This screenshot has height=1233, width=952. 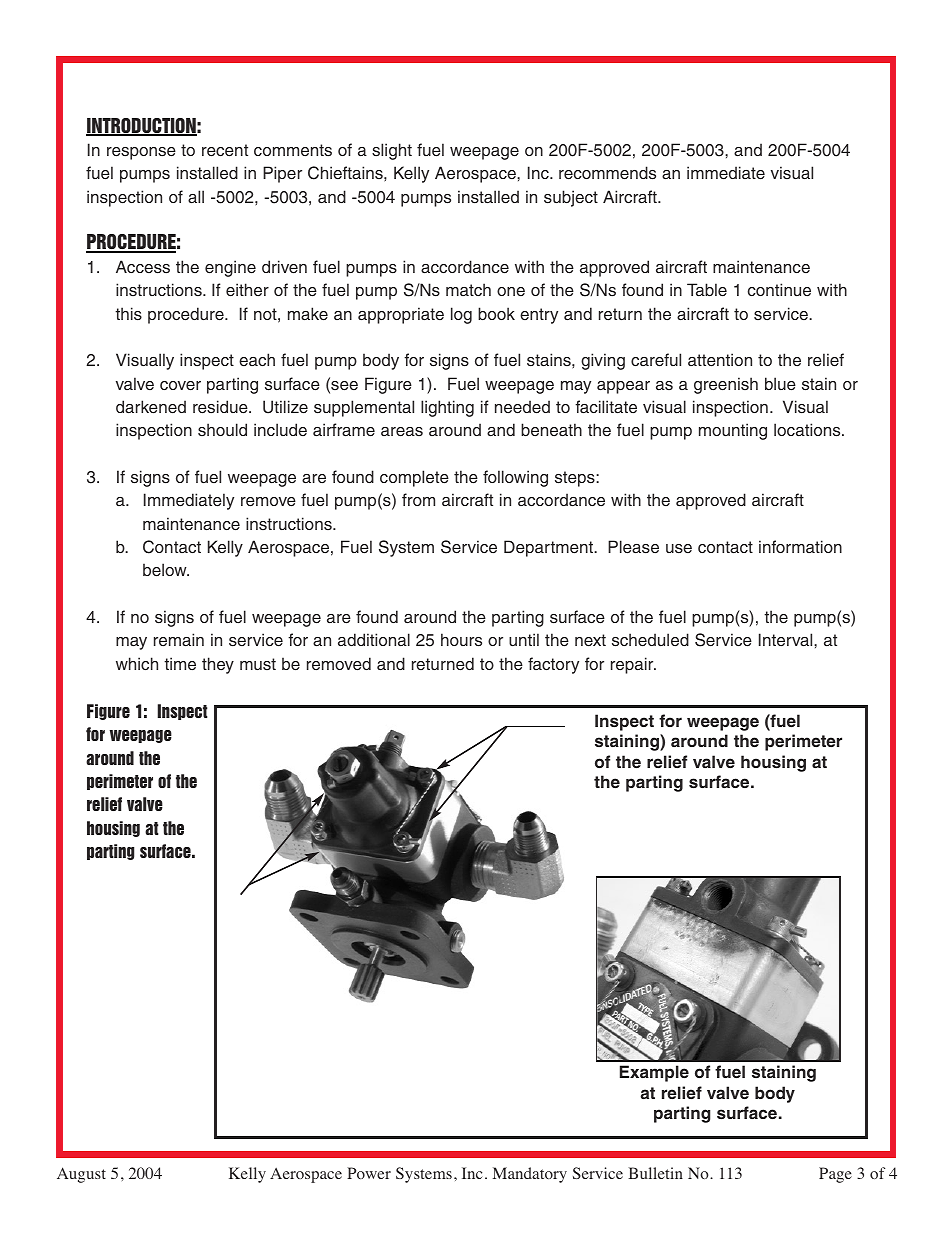 What do you see at coordinates (655, 1173) in the screenshot?
I see `Bulletin` at bounding box center [655, 1173].
